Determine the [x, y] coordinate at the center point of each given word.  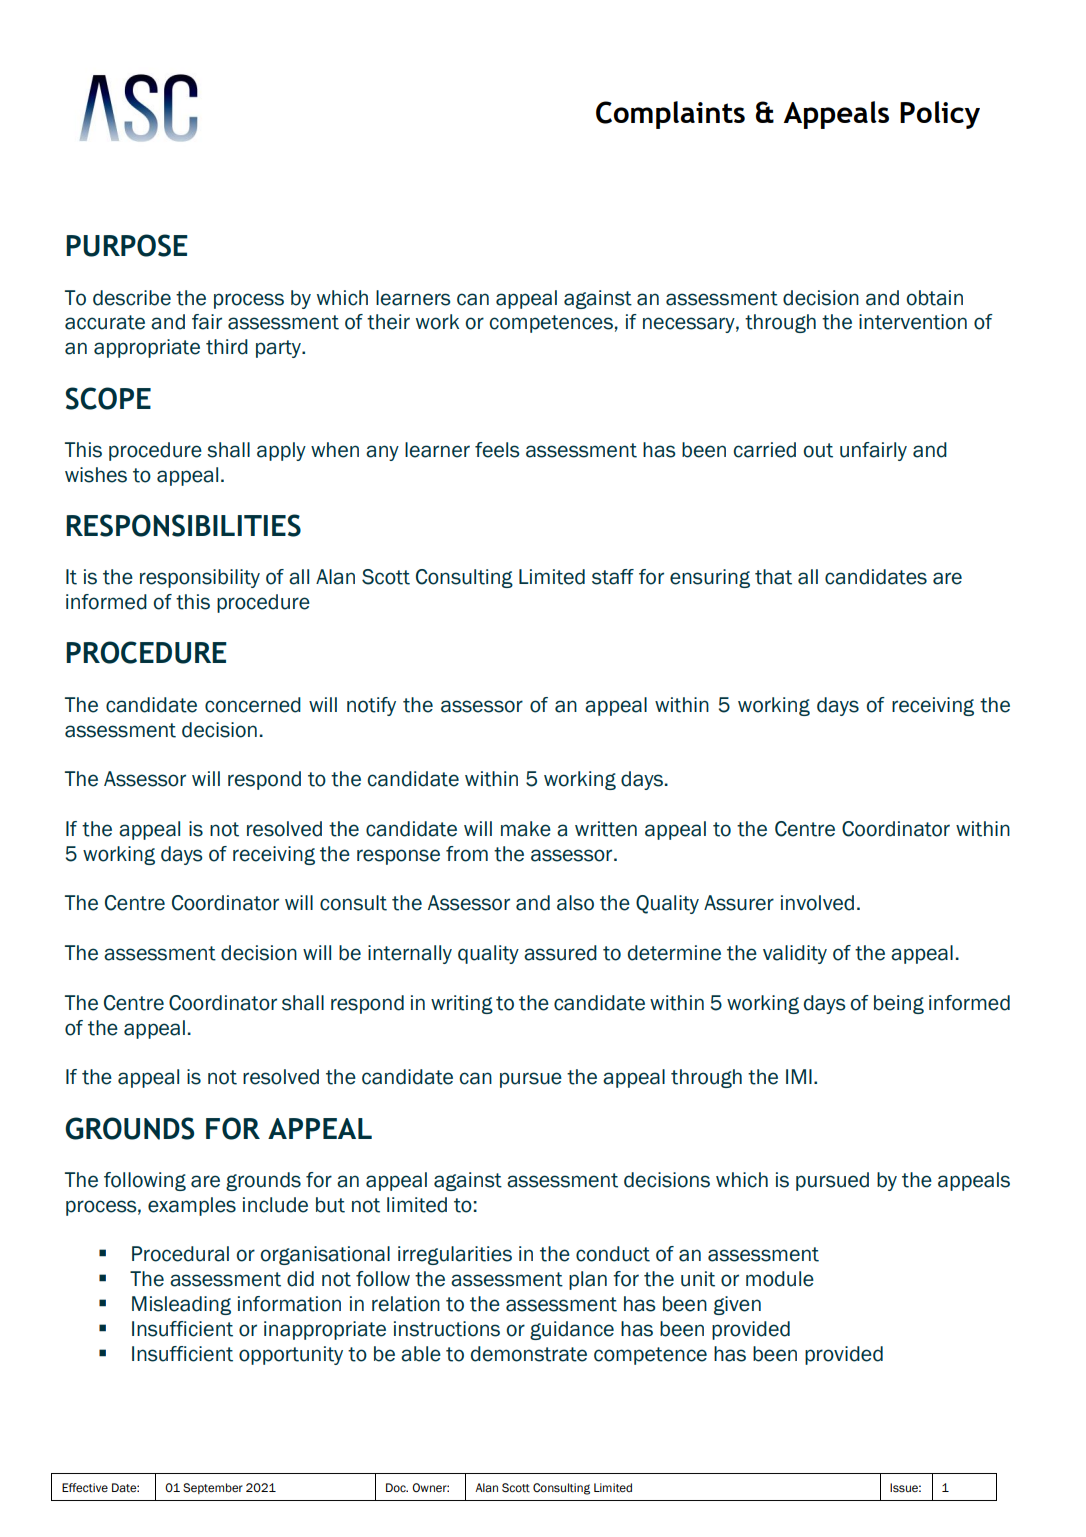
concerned [253, 705]
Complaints [670, 115]
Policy [940, 115]
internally [410, 954]
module [780, 1279]
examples [192, 1206]
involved [817, 903]
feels [497, 450]
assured [560, 953]
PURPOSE [127, 245]
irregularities [455, 1255]
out [818, 450]
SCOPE [108, 398]
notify [371, 706]
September [213, 1488]
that [773, 577]
